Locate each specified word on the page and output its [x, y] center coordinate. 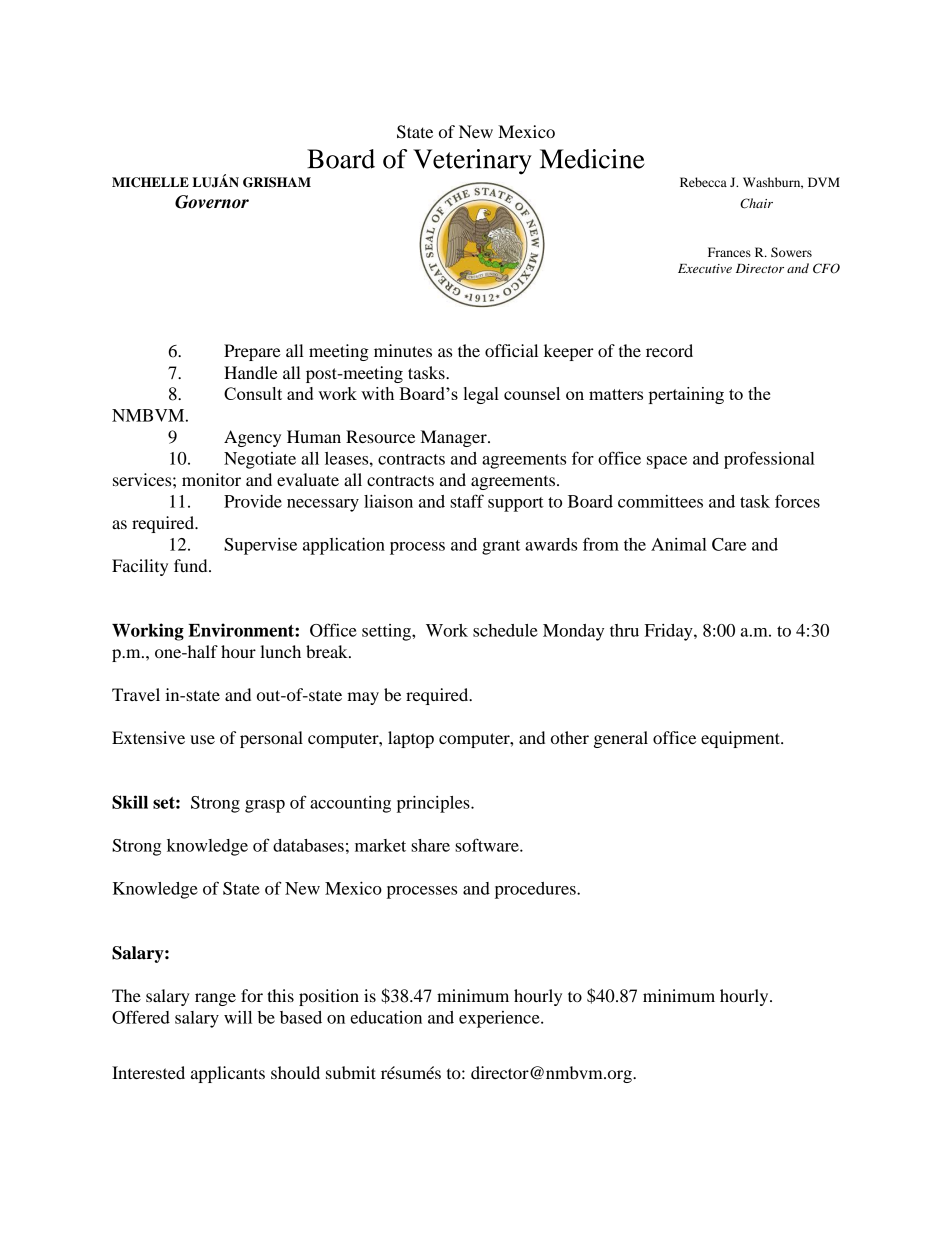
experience [500, 1019]
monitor [211, 479]
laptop [411, 739]
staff [467, 501]
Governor [212, 202]
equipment [741, 739]
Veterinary [472, 162]
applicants [228, 1074]
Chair [756, 203]
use [202, 739]
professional [769, 460]
